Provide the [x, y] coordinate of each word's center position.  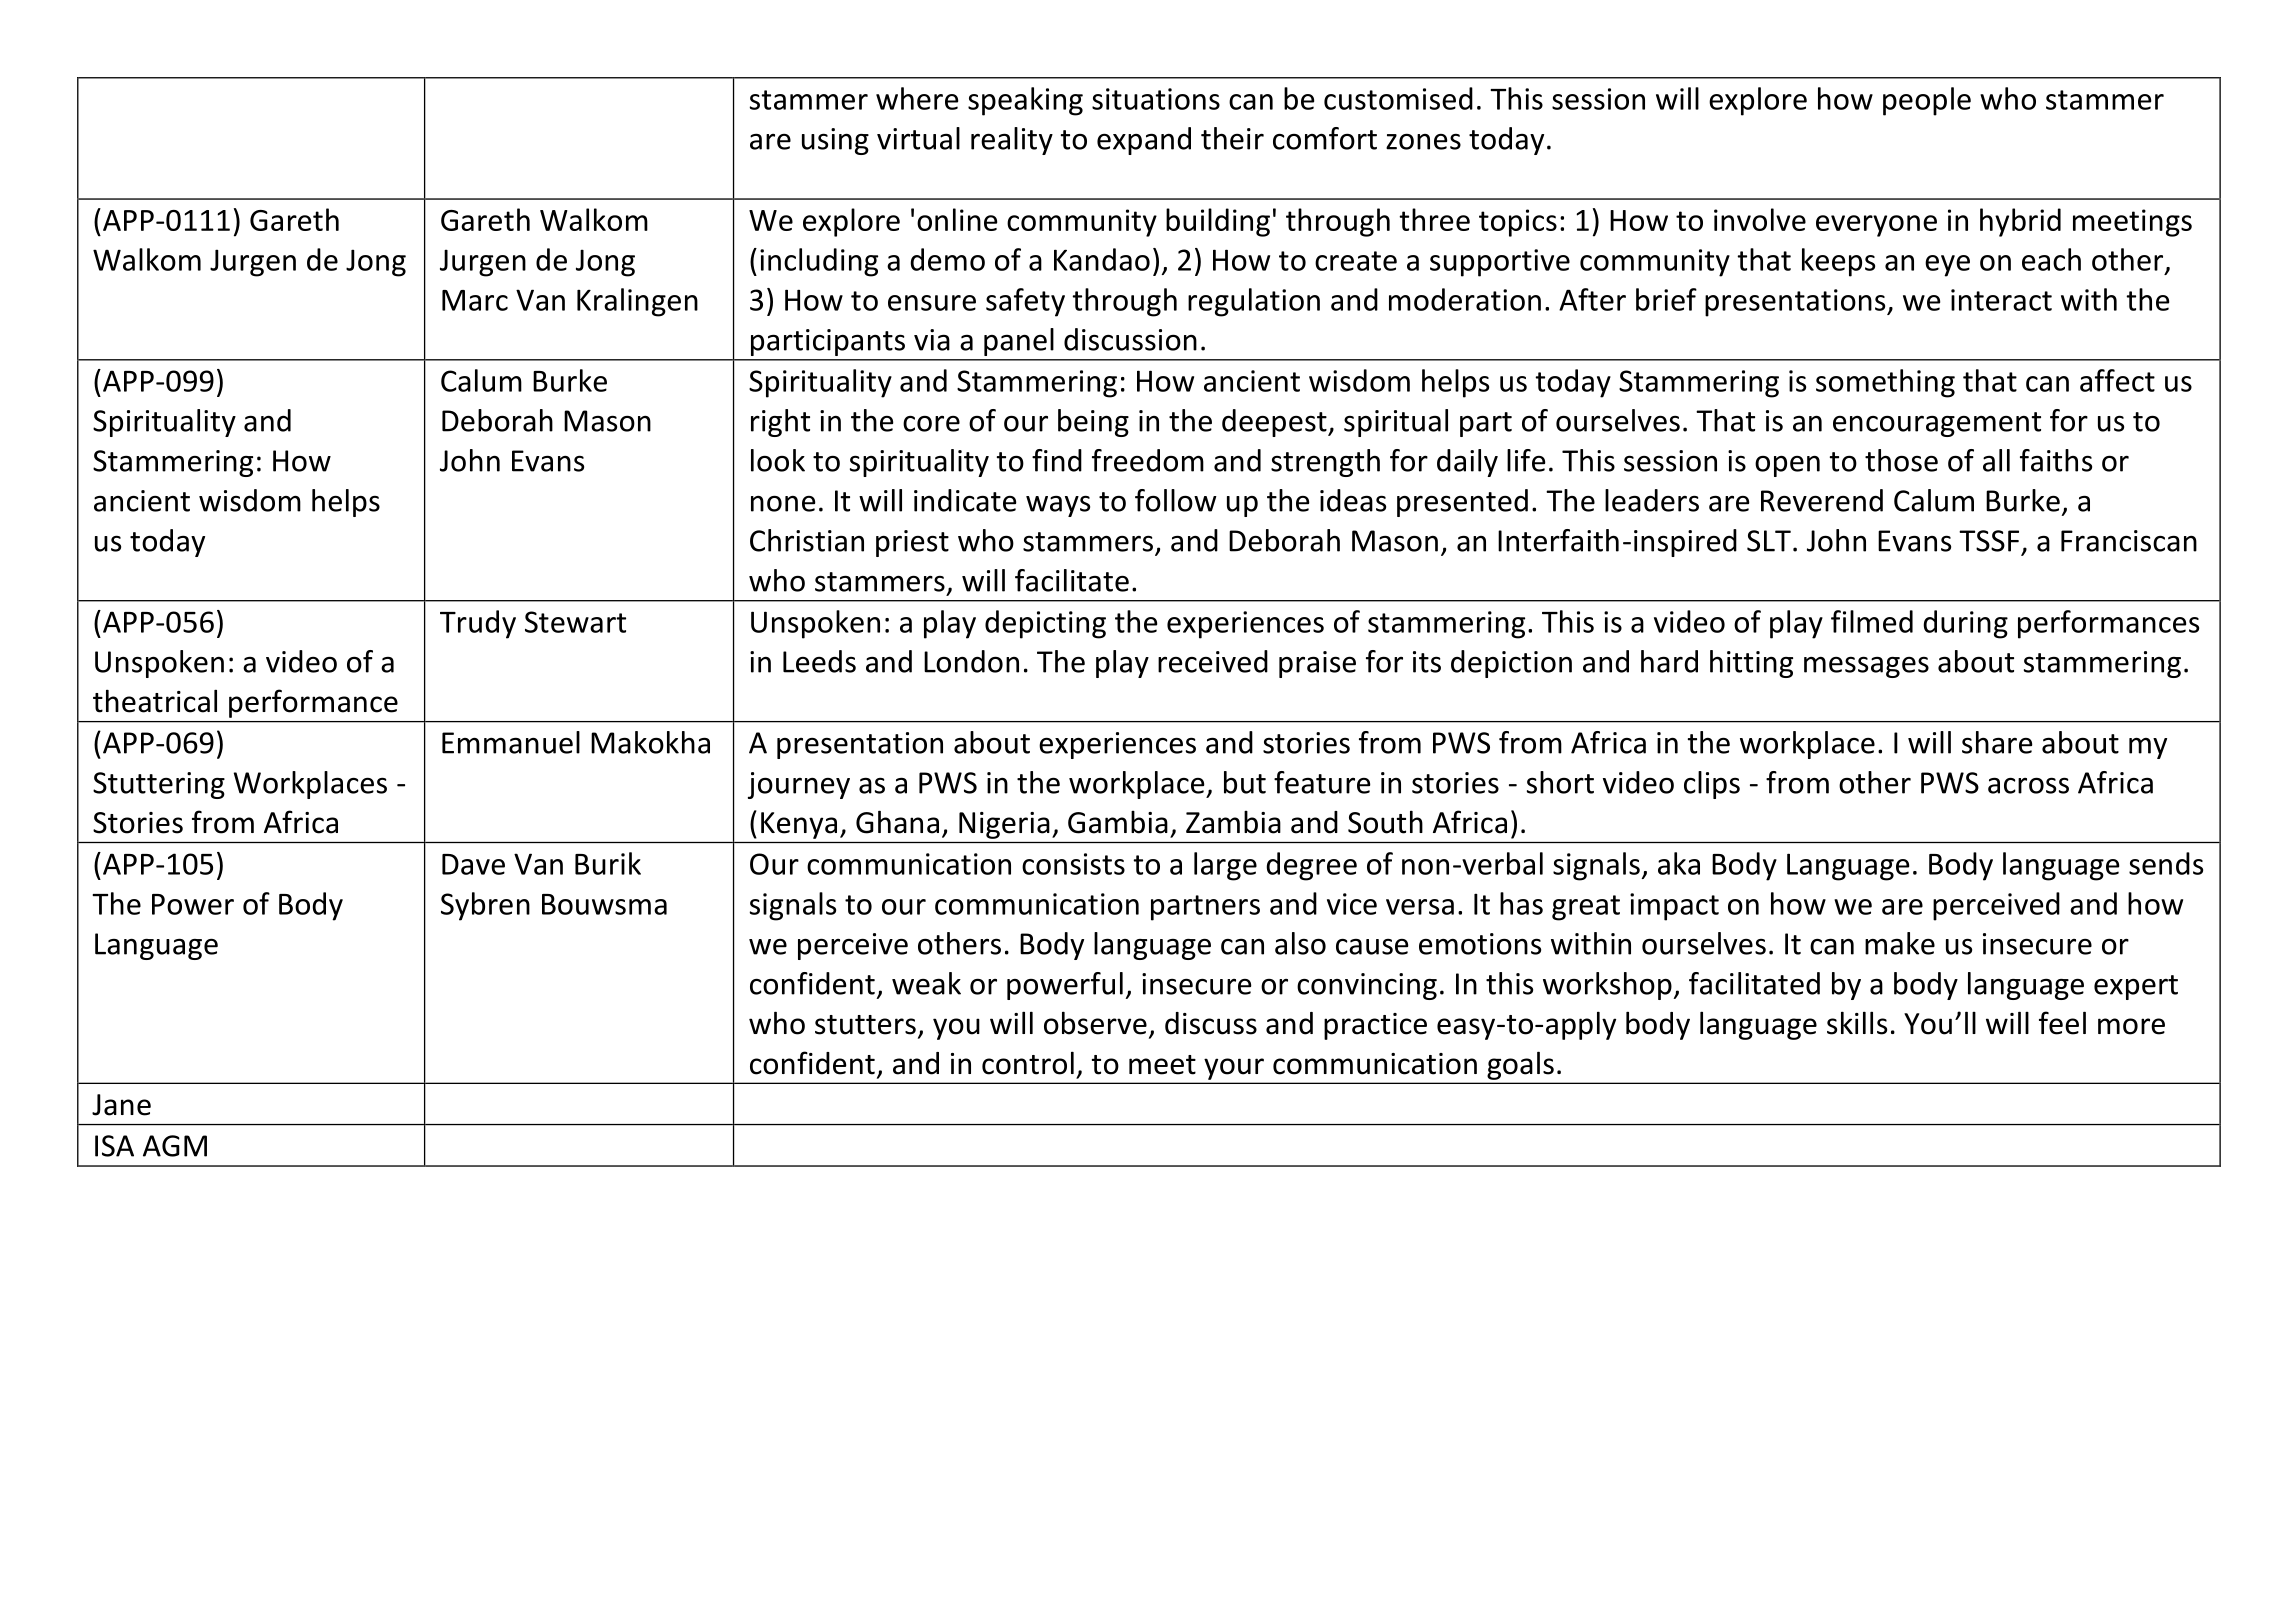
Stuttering [159, 785]
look [778, 460]
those [1901, 460]
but [1245, 782]
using [835, 141]
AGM [175, 1146]
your [1234, 1069]
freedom [1148, 460]
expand [1144, 141]
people [1927, 101]
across [2028, 785]
